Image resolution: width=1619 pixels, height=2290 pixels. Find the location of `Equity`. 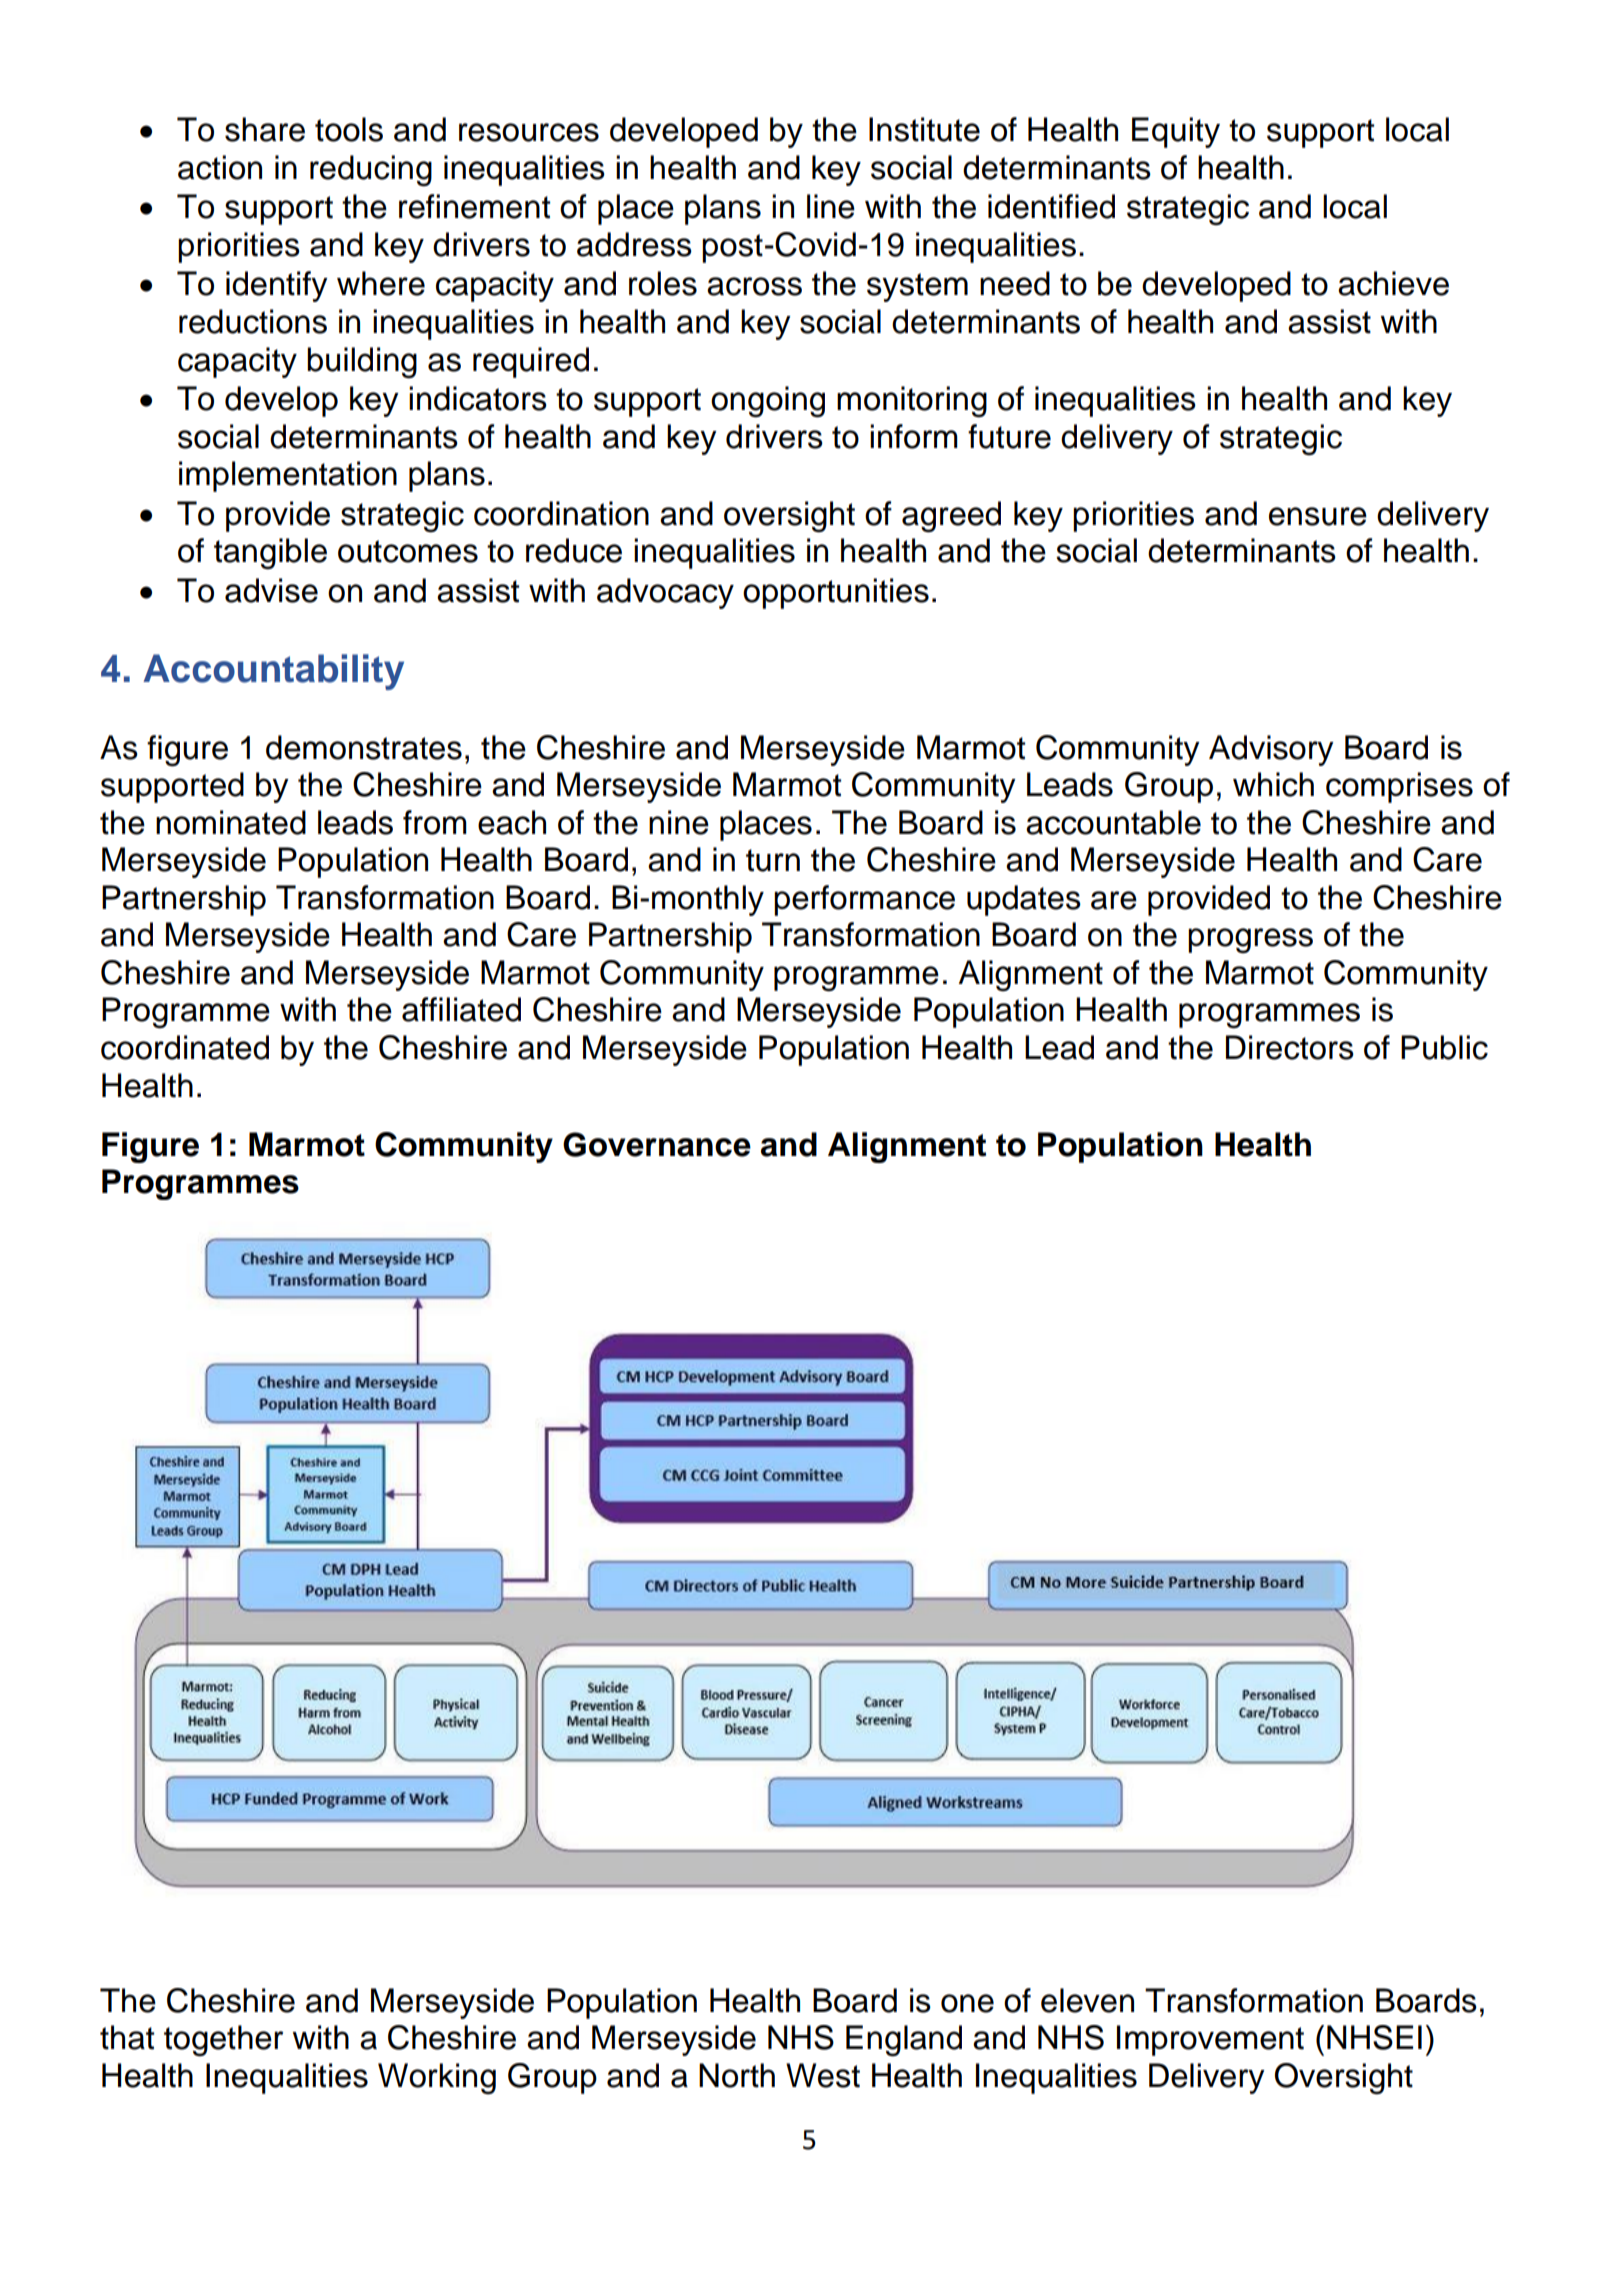

Equity is located at coordinates (1176, 132).
